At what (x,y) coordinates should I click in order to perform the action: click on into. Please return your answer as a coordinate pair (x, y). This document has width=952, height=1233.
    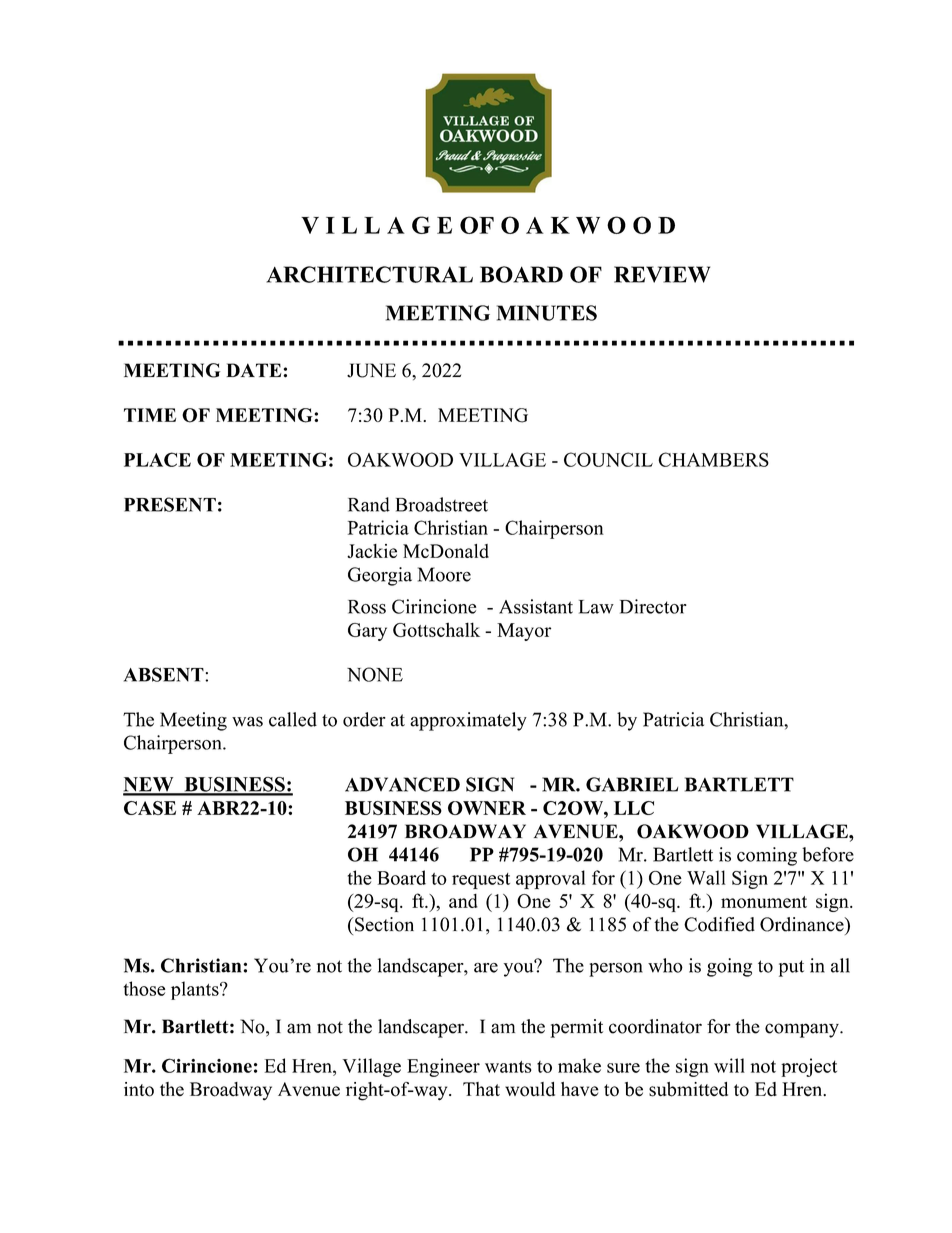
    Looking at the image, I should click on (139, 1089).
